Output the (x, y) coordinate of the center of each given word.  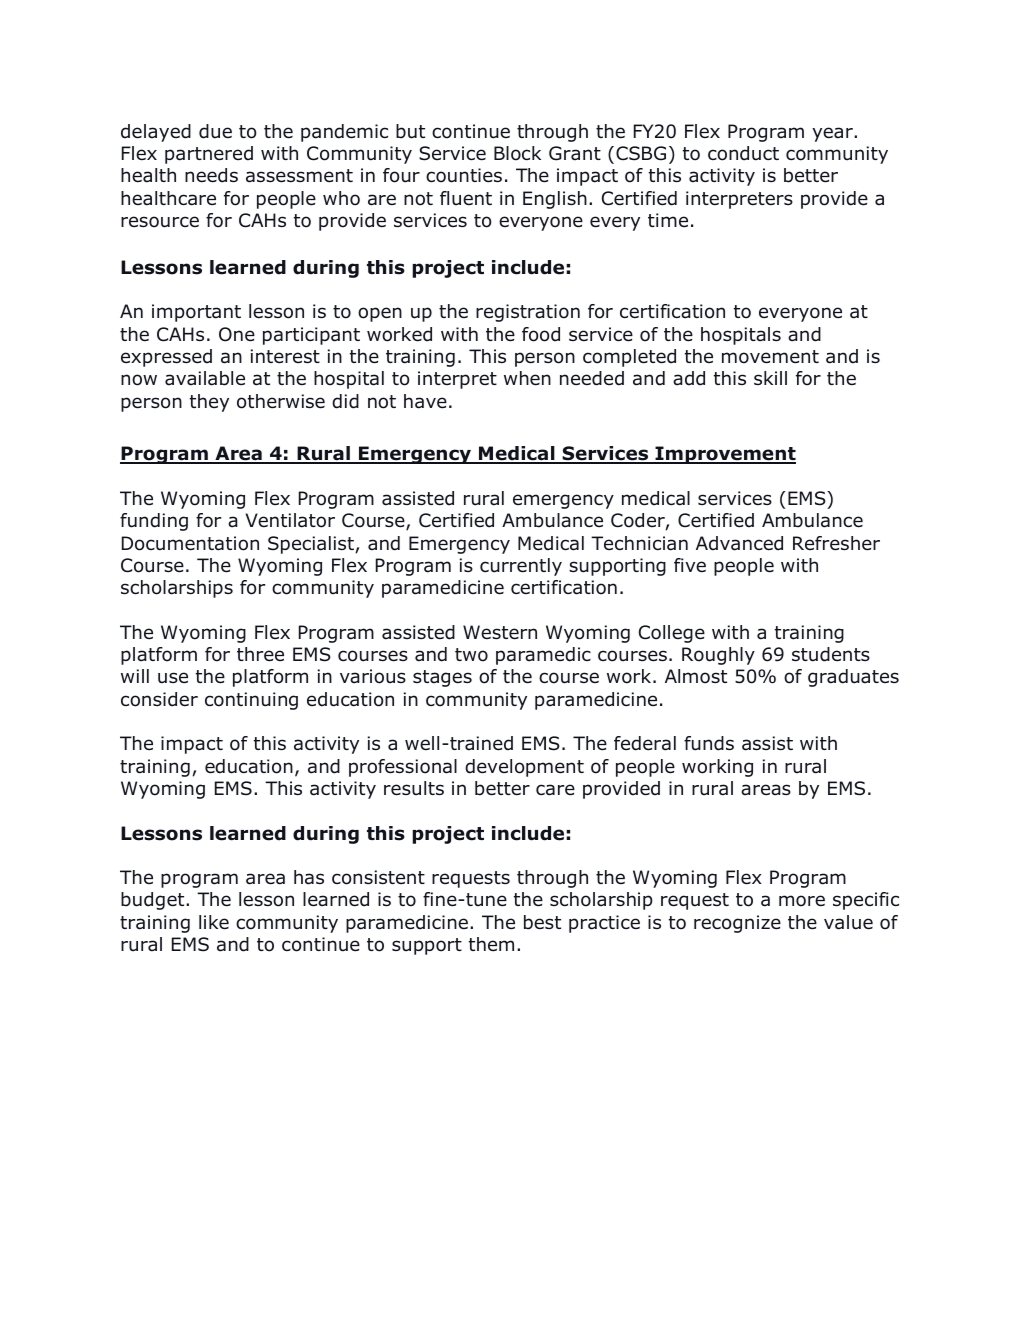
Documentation (190, 543)
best (542, 922)
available (205, 378)
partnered (209, 155)
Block (517, 153)
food (541, 334)
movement (770, 357)
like (214, 922)
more (802, 901)
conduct (743, 153)
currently (521, 567)
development (524, 768)
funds (709, 743)
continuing (251, 701)
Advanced (739, 543)
